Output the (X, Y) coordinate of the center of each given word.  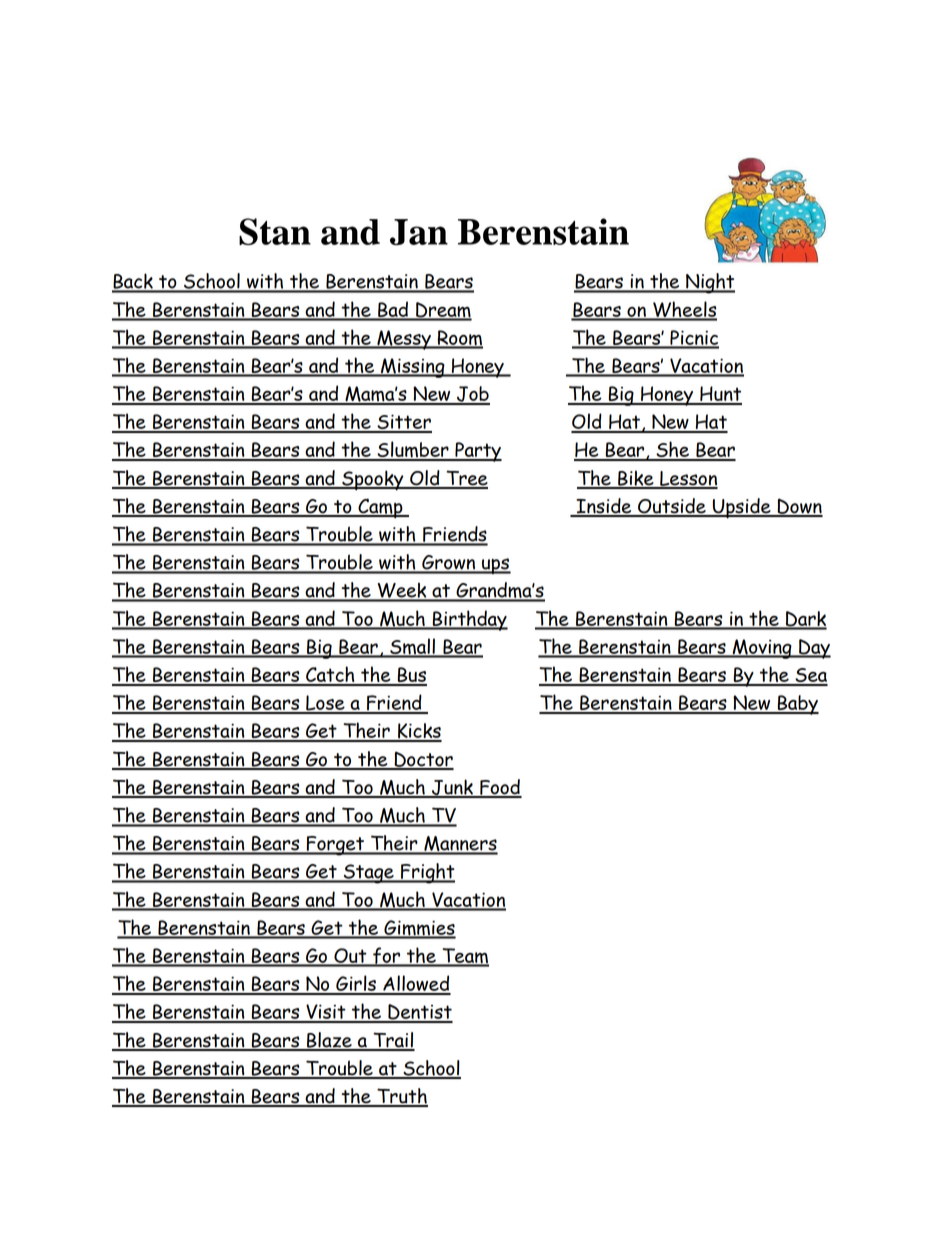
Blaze (329, 1041)
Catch (330, 675)
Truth (401, 1097)
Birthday (469, 620)
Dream (443, 311)
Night (709, 283)
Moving (762, 649)
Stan (275, 231)
